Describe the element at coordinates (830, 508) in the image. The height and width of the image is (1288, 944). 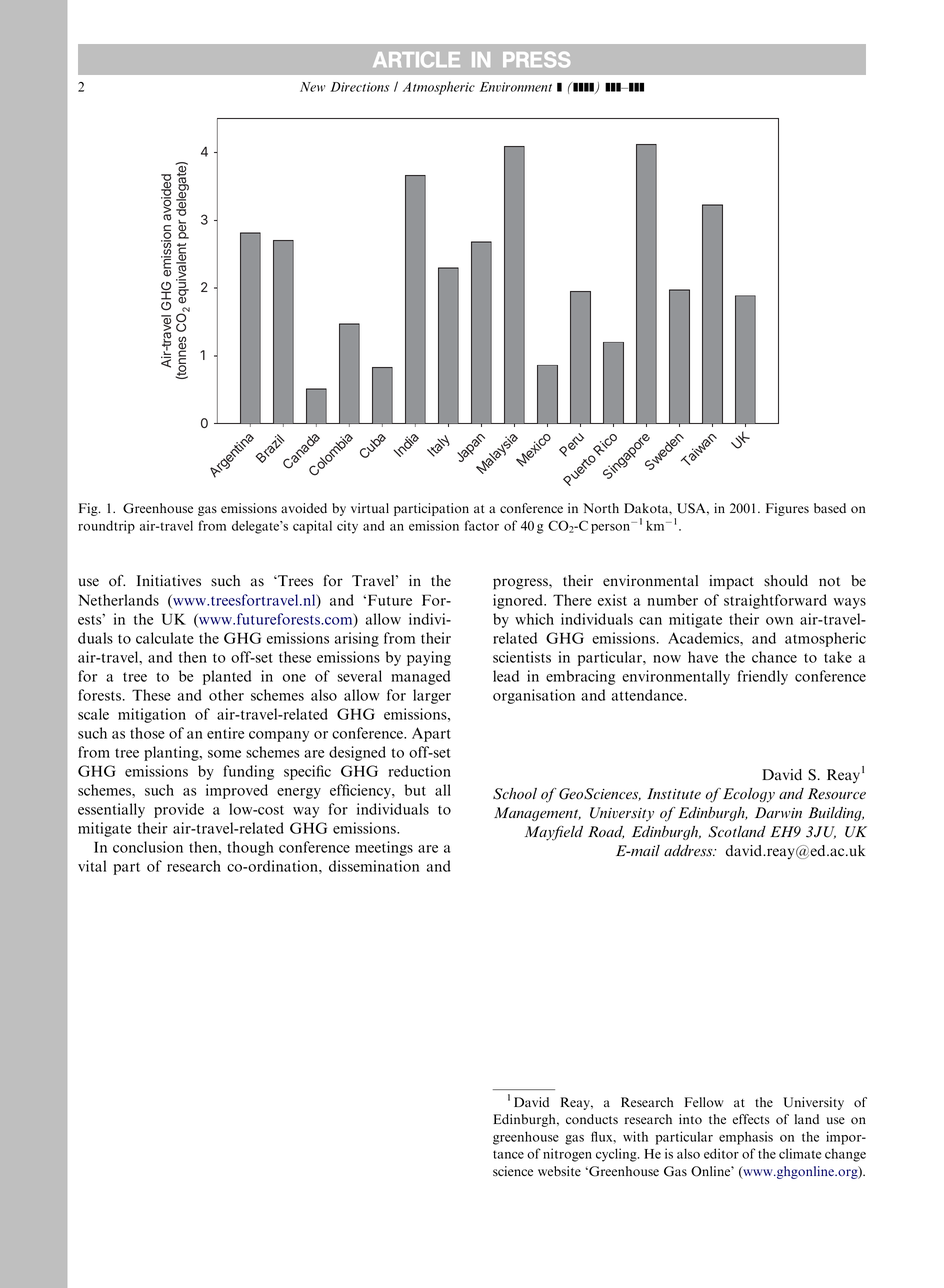
I see `based` at that location.
